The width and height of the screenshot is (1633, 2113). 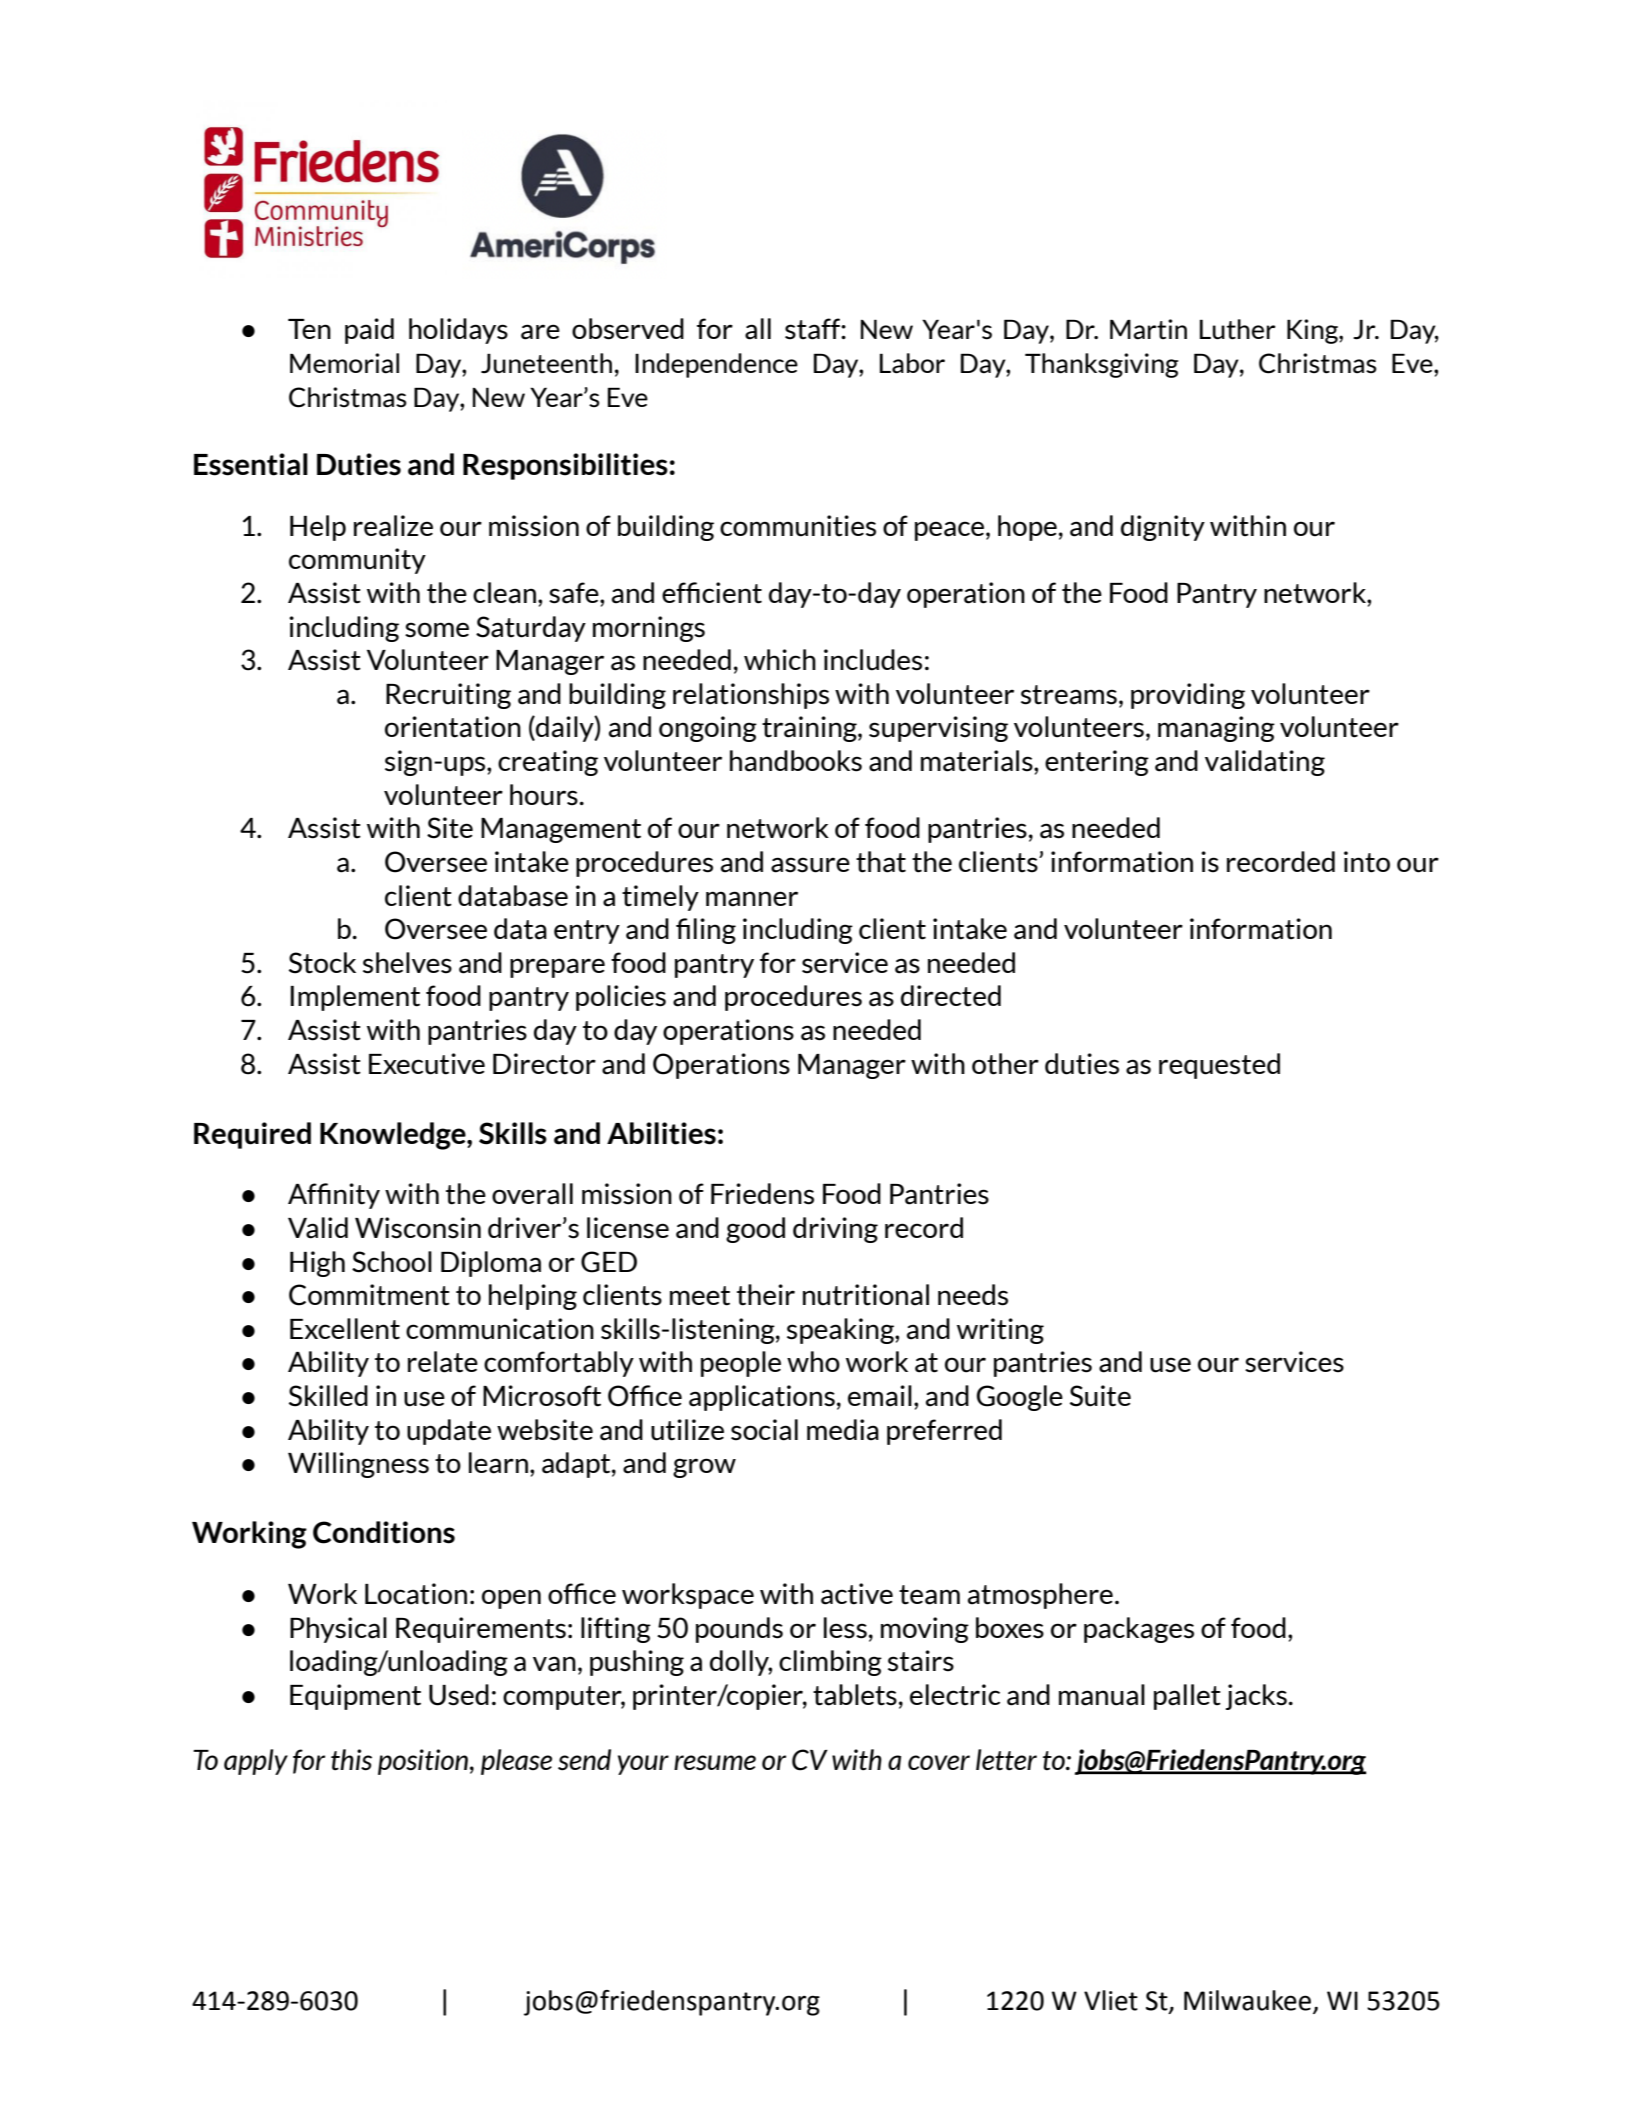 What do you see at coordinates (344, 363) in the screenshot?
I see `Memorial` at bounding box center [344, 363].
